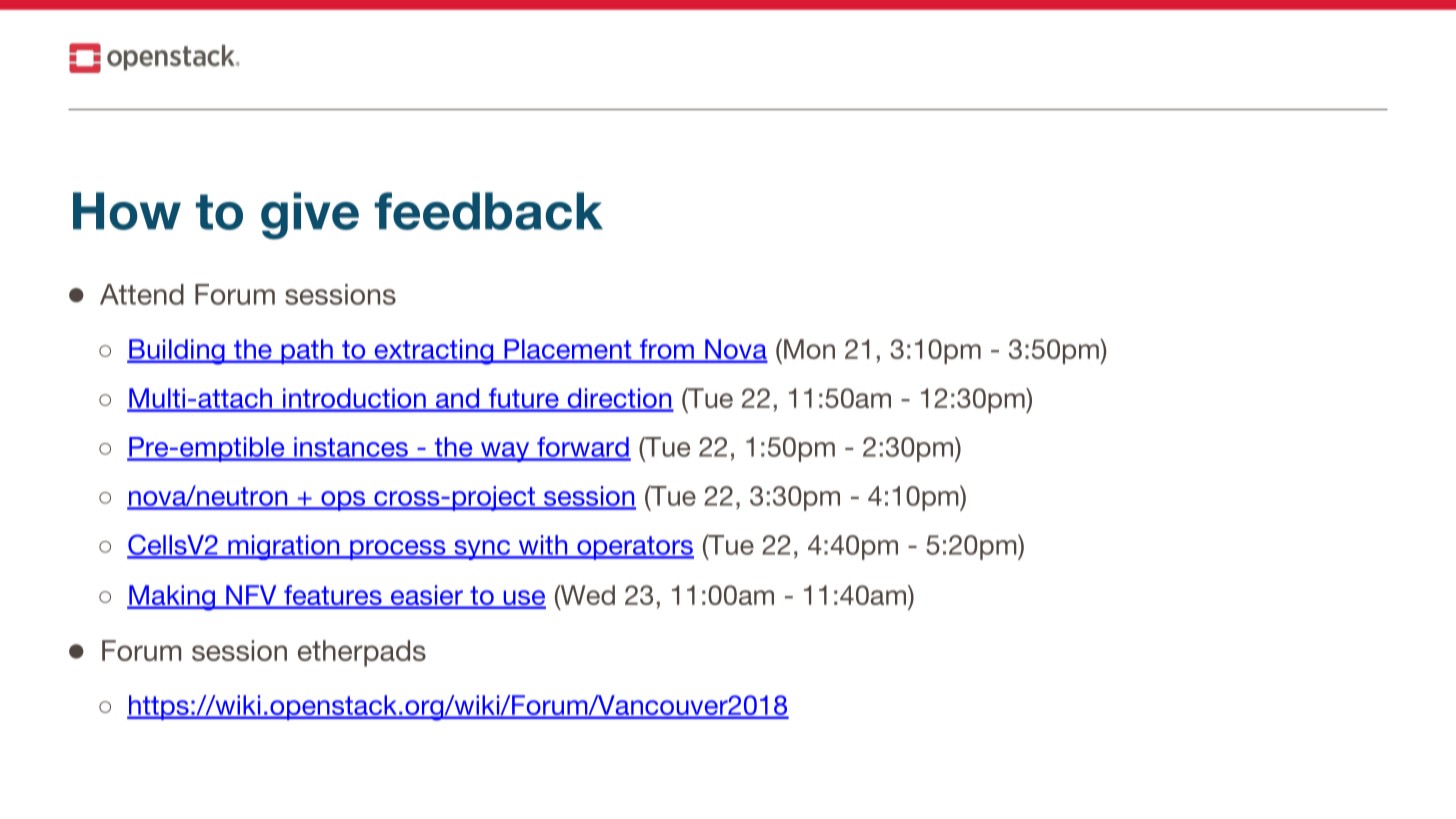  What do you see at coordinates (666, 350) in the screenshot?
I see `from` at bounding box center [666, 350].
